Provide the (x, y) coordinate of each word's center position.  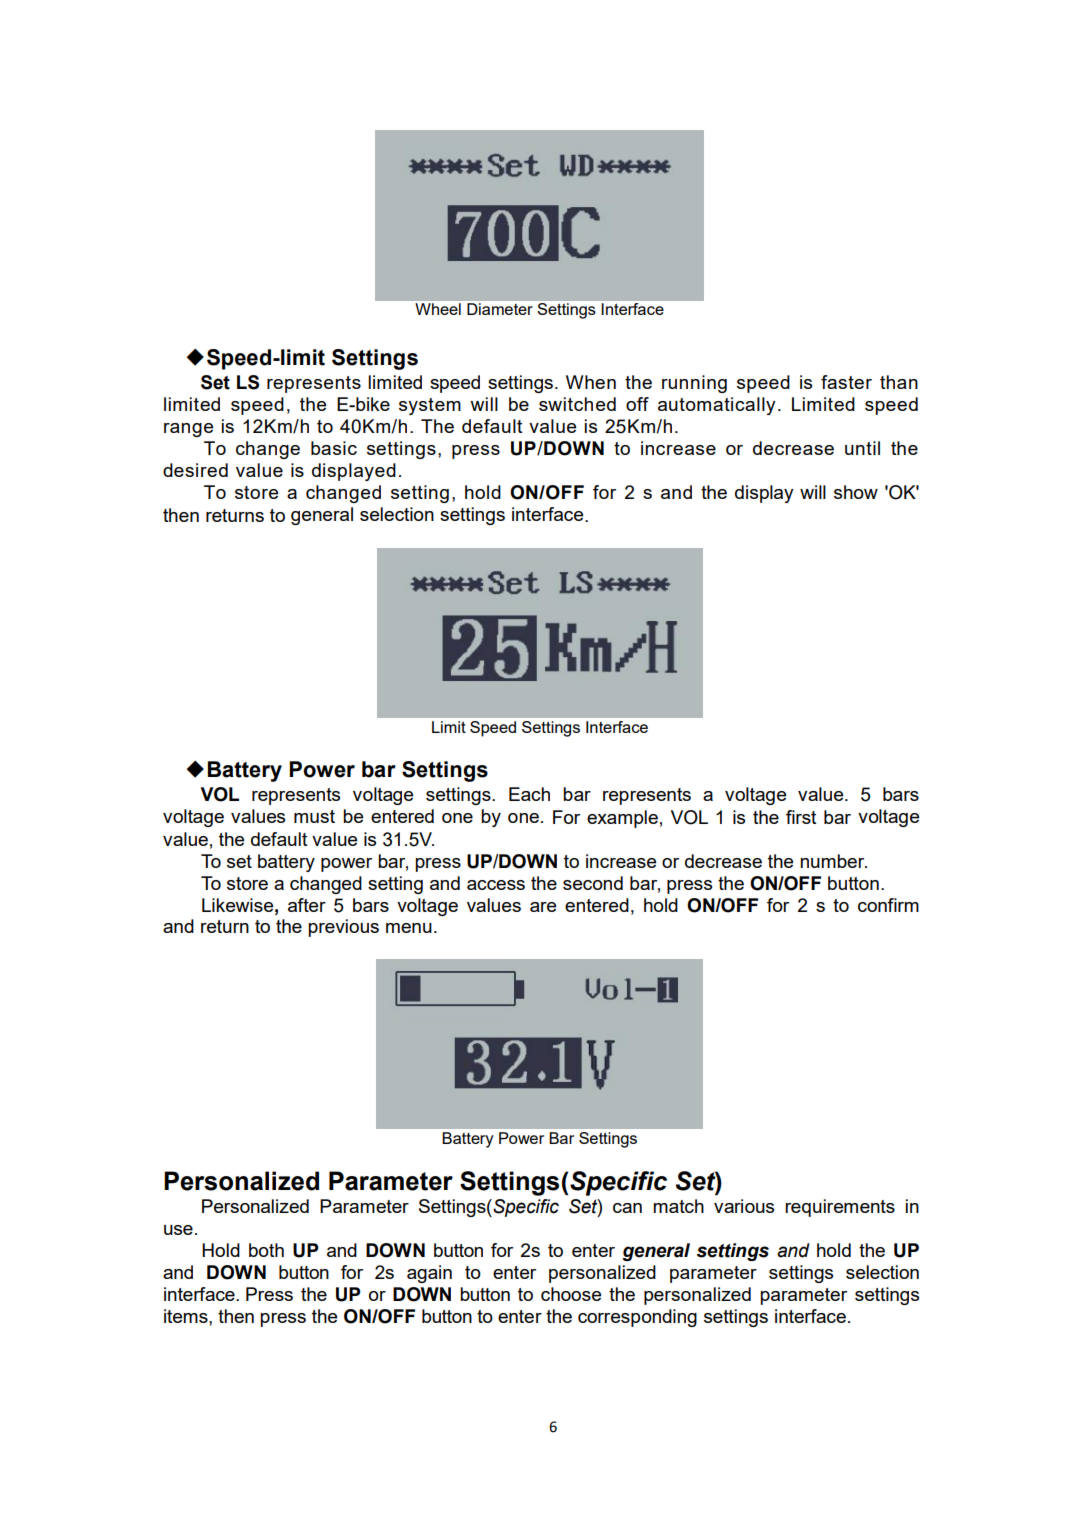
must (314, 816)
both (266, 1250)
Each (529, 794)
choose (571, 1294)
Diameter (499, 309)
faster (846, 382)
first (801, 817)
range (188, 430)
